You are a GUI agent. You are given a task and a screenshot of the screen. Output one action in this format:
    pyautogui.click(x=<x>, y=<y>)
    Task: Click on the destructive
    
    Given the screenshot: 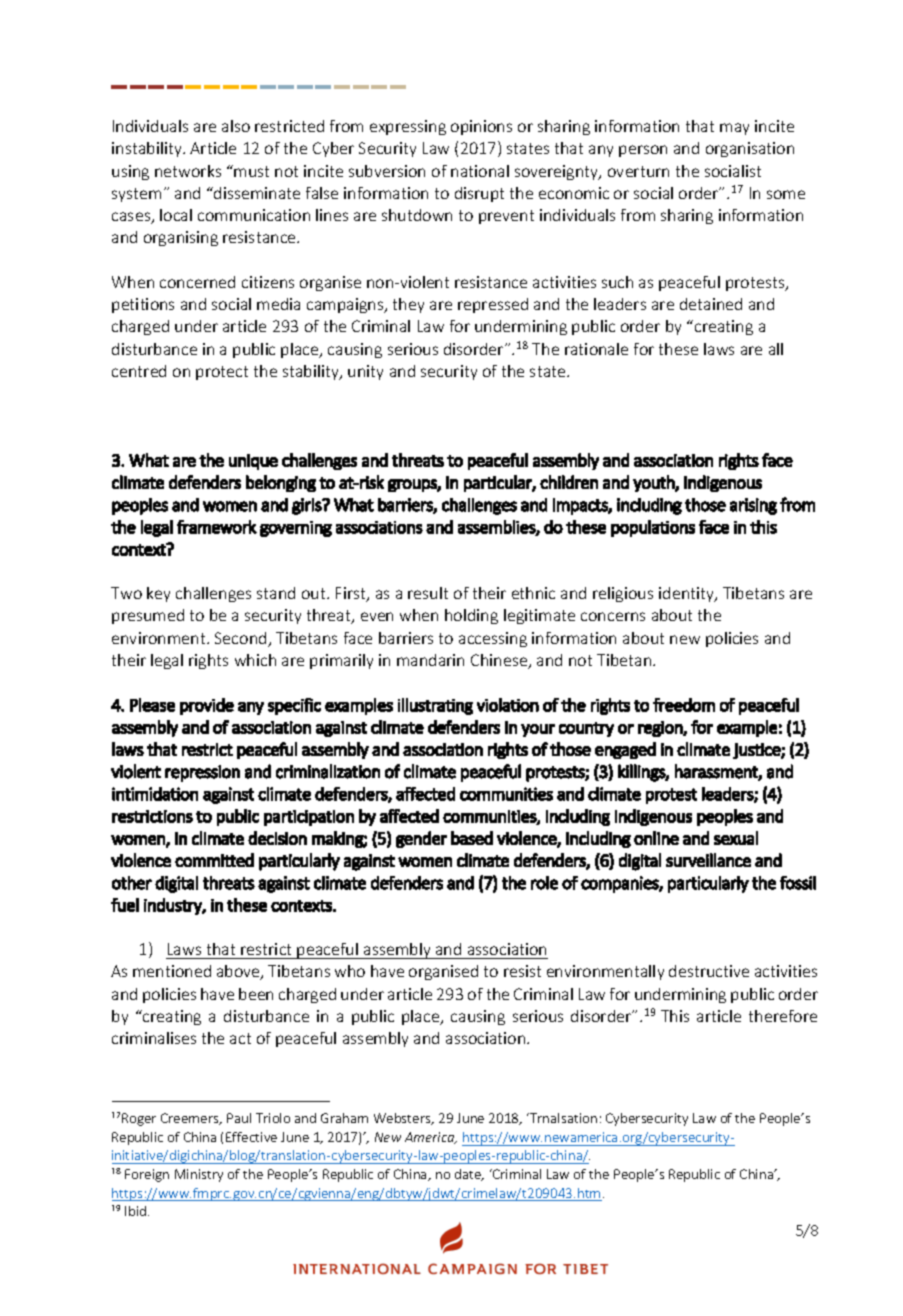 What is the action you would take?
    pyautogui.click(x=709, y=971)
